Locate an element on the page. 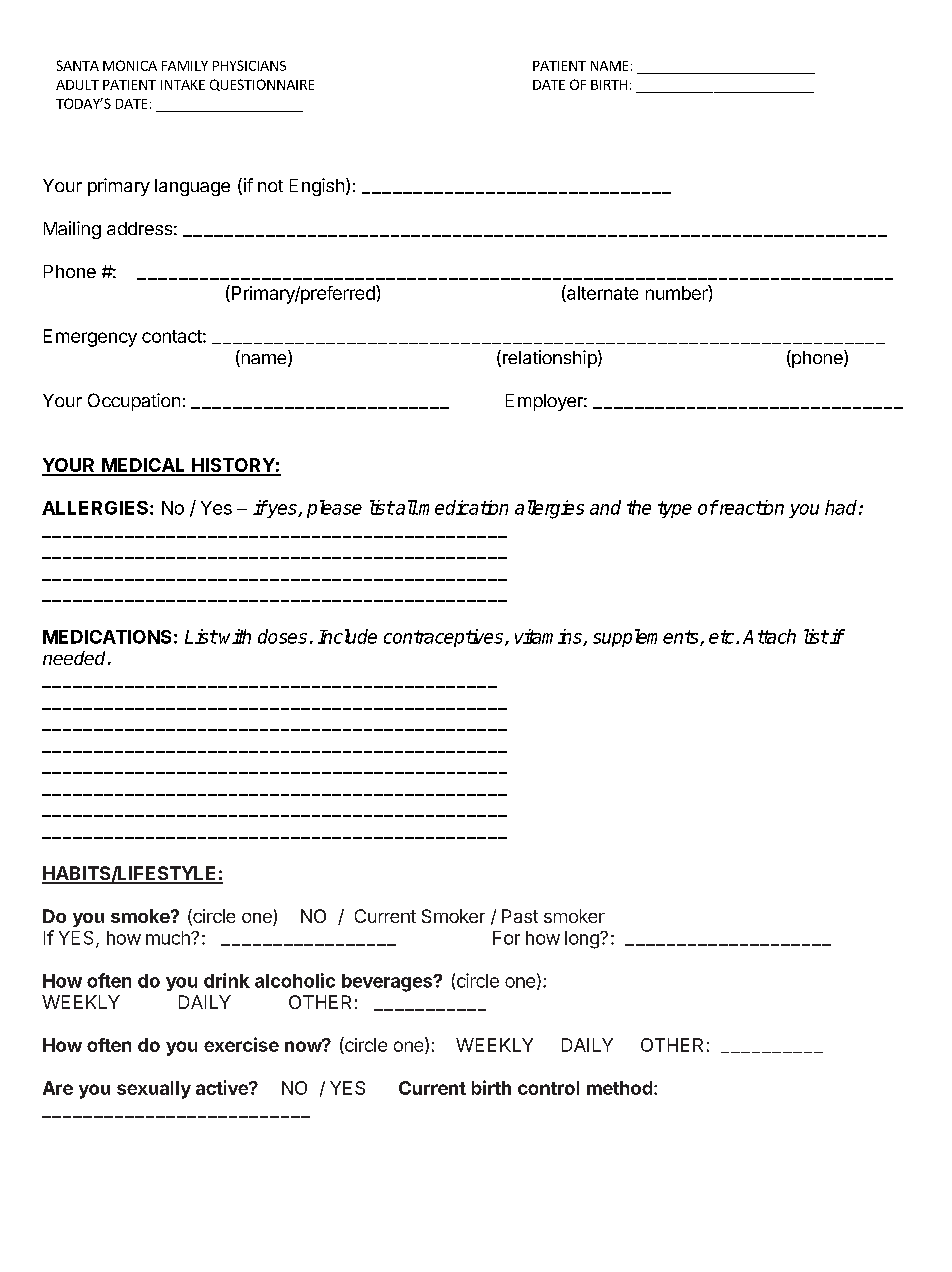  alternate is located at coordinates (601, 293).
